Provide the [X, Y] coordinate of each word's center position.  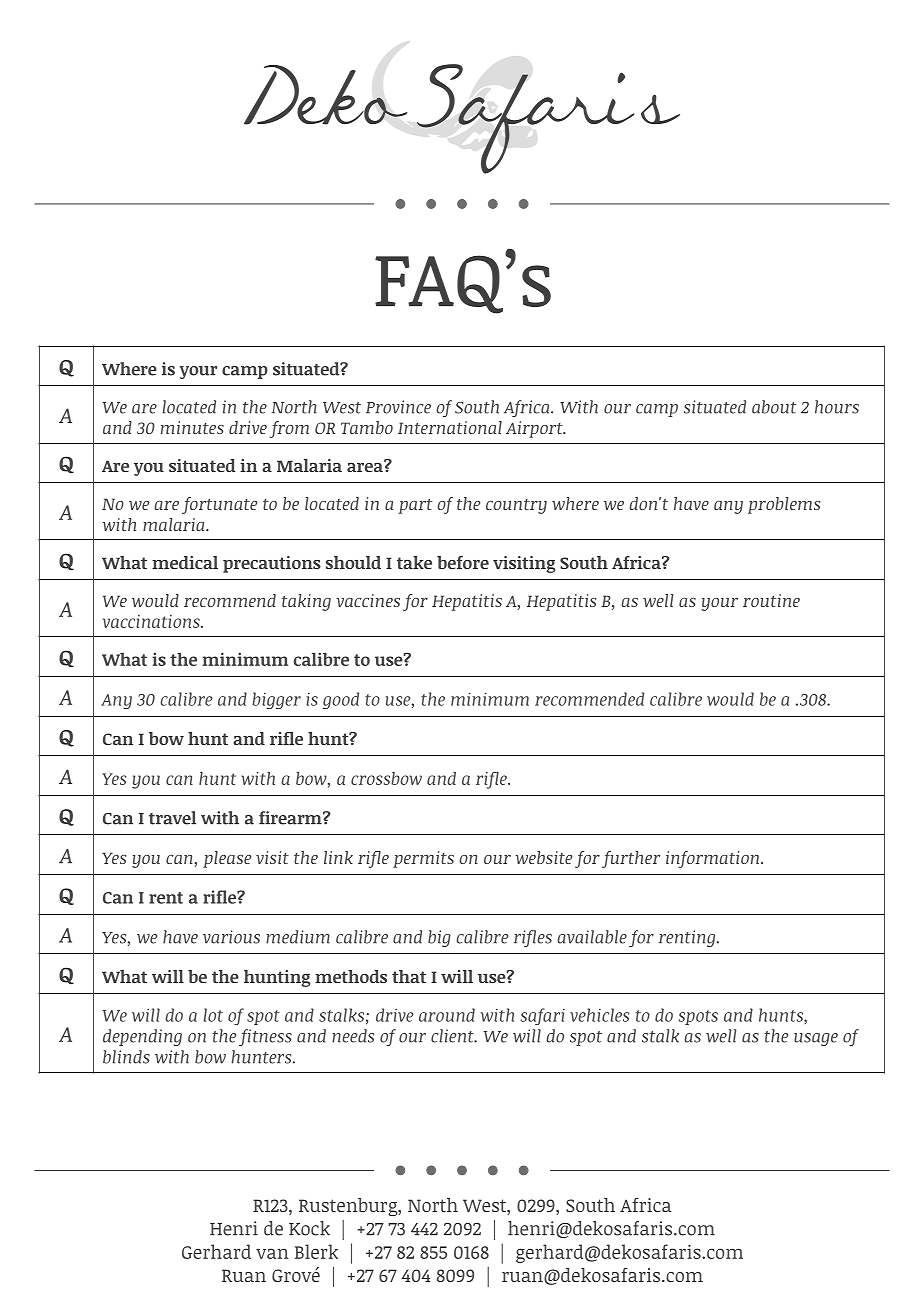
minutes [192, 427]
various [231, 937]
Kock [309, 1228]
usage [816, 1039]
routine [771, 600]
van [272, 1253]
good [341, 700]
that [409, 976]
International [450, 427]
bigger [276, 700]
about [774, 407]
